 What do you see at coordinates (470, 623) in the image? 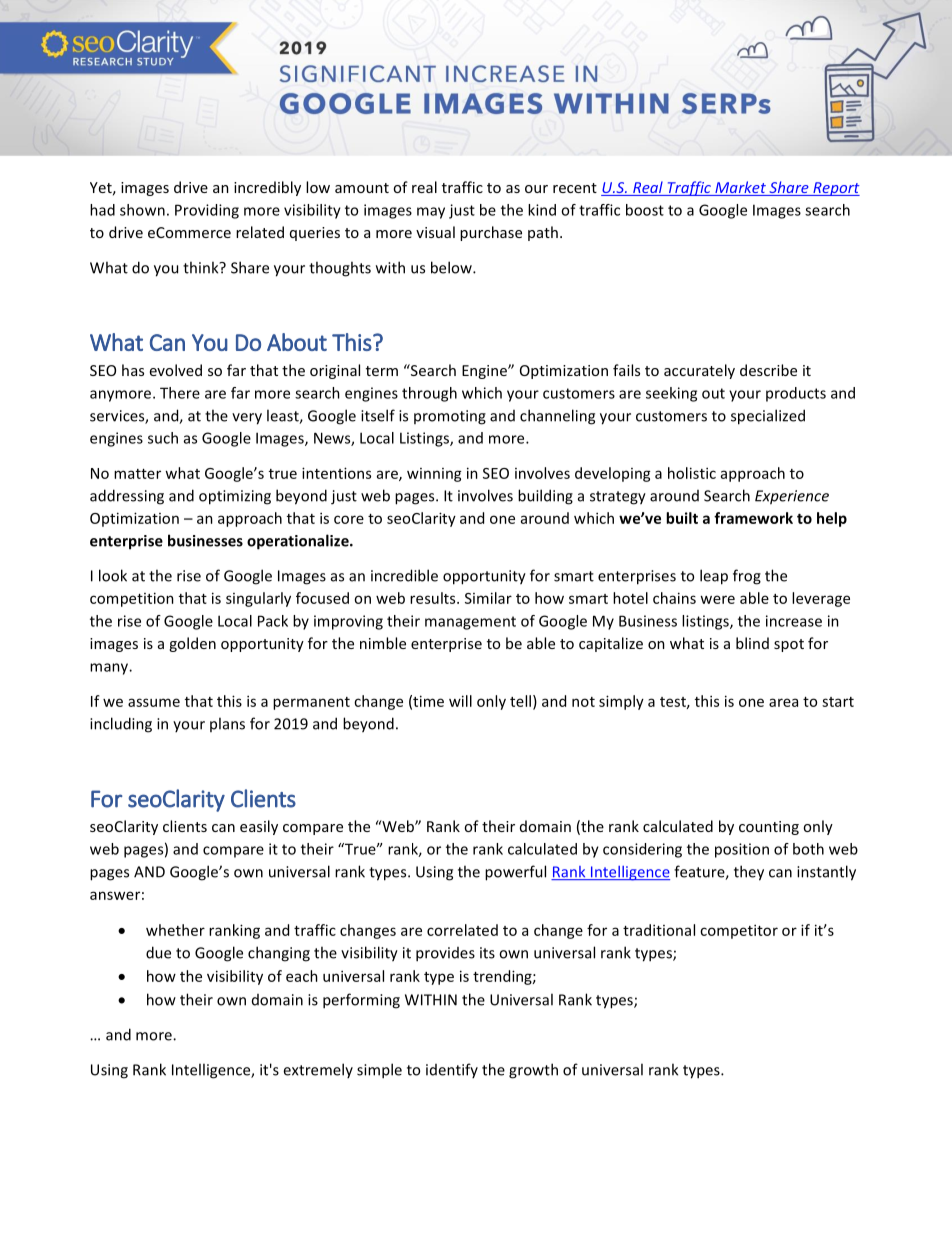
I see `management` at bounding box center [470, 623].
